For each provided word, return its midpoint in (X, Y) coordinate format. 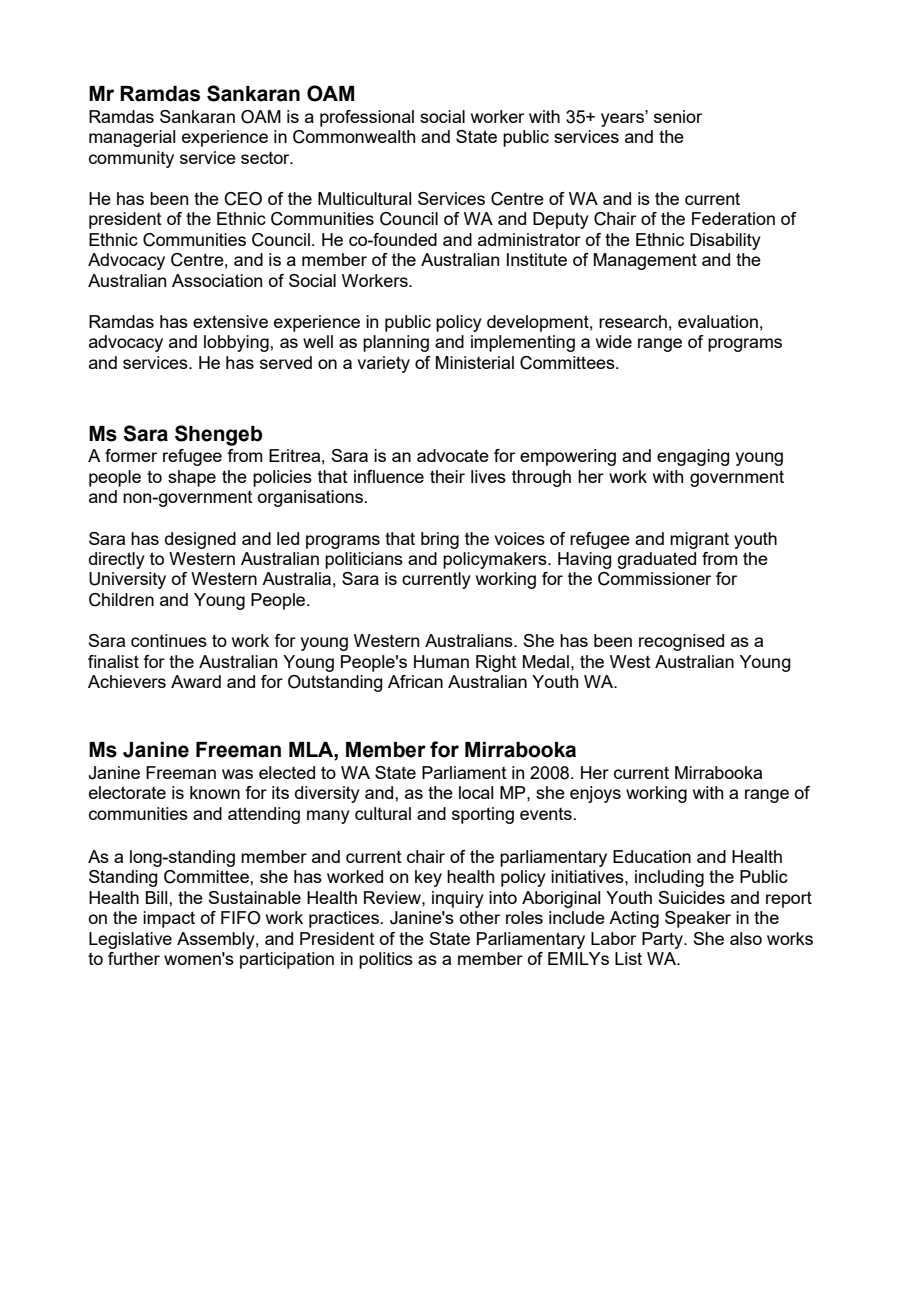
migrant (699, 540)
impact (169, 919)
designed (200, 540)
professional (367, 118)
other (480, 917)
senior (678, 116)
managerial (132, 138)
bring (440, 540)
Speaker (698, 919)
